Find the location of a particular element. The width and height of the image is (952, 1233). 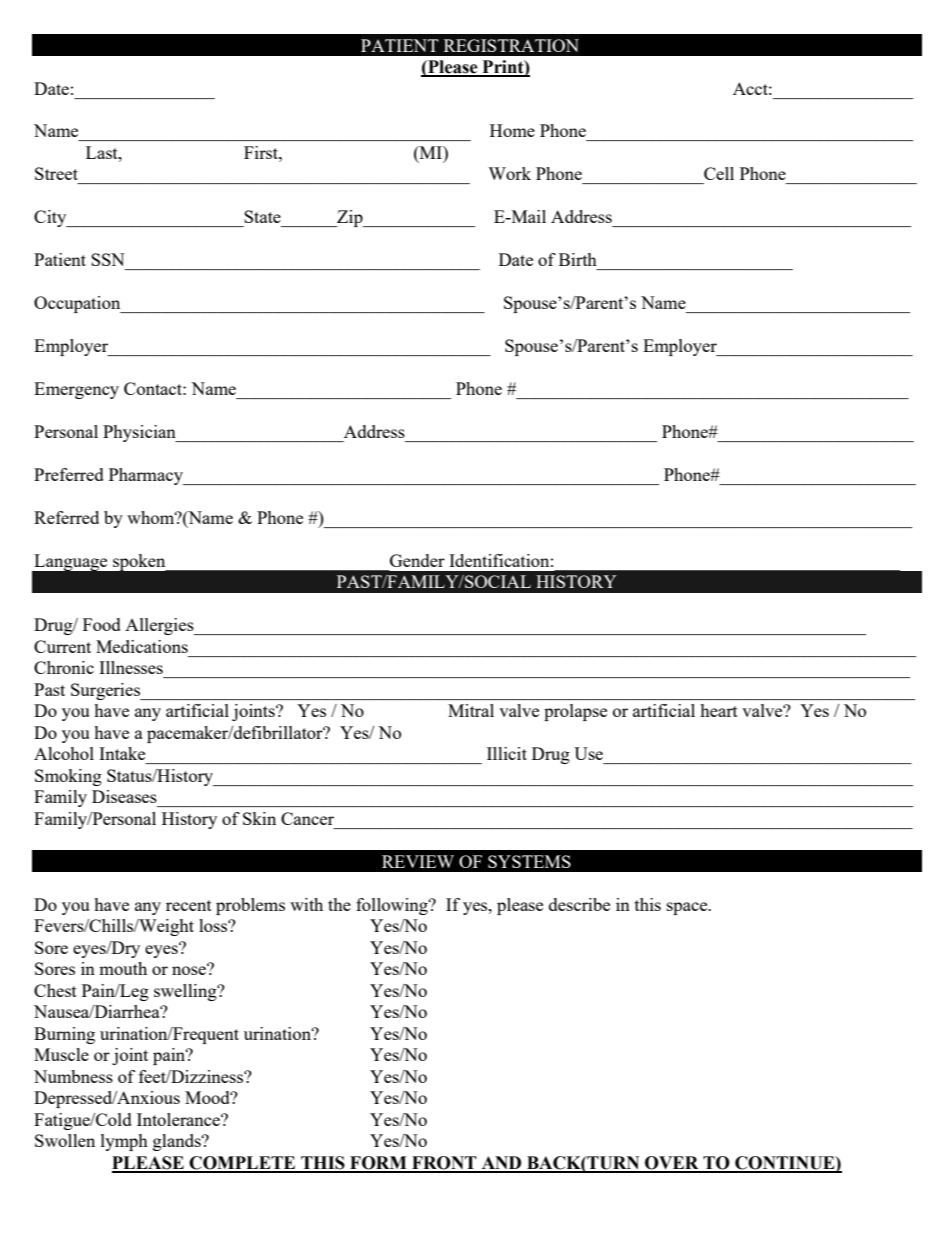

Food is located at coordinates (102, 624).
